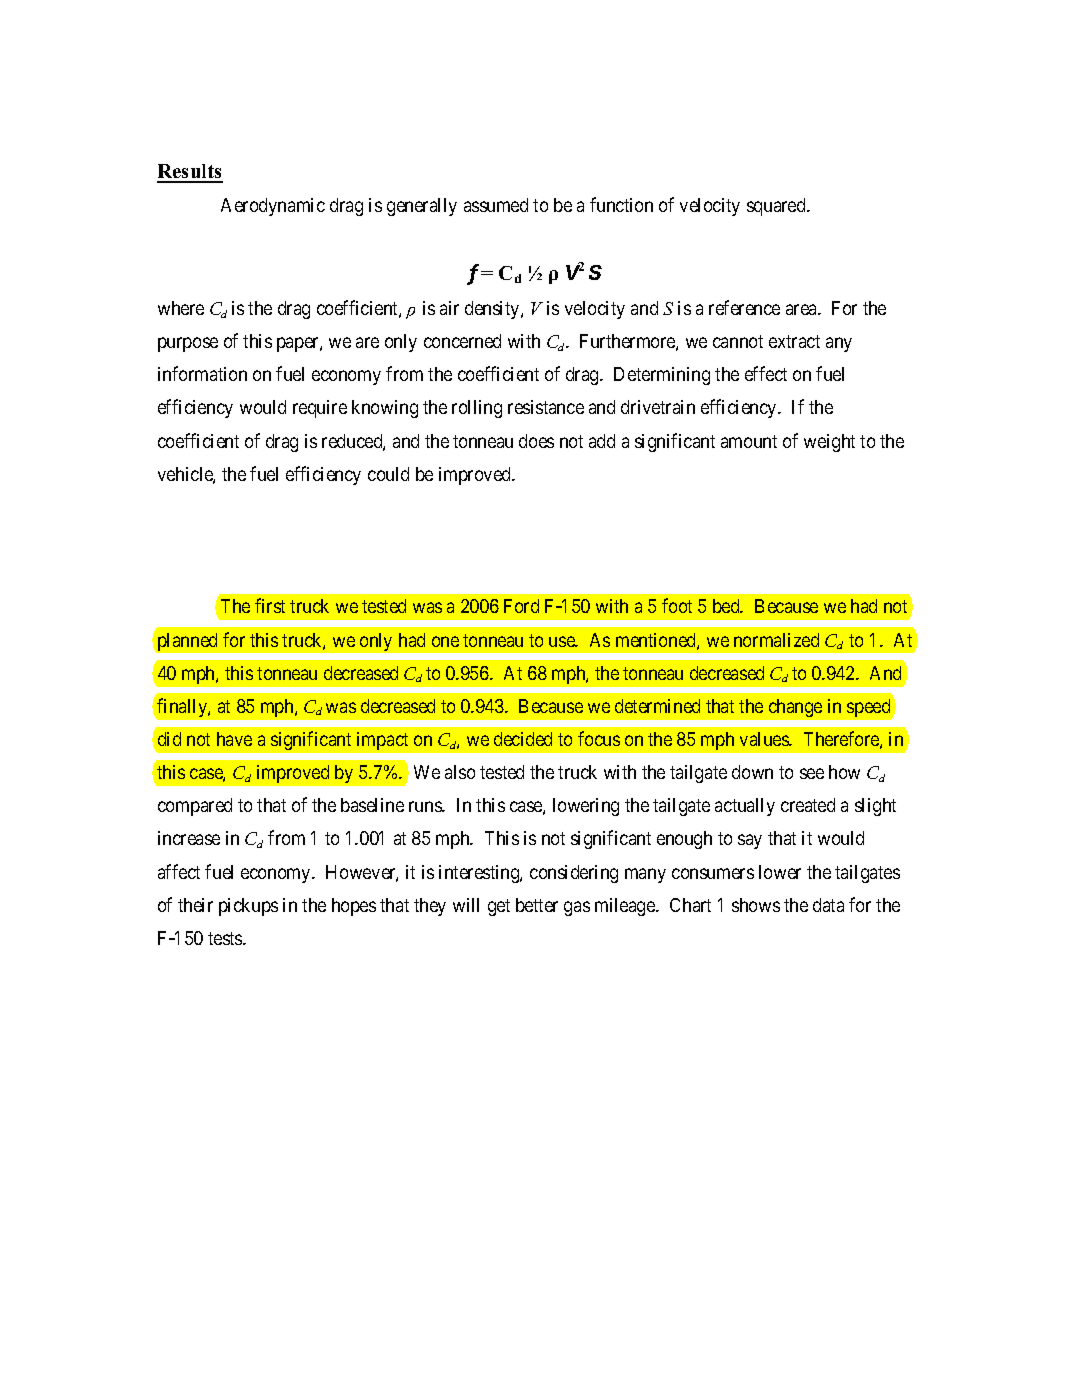 The image size is (1070, 1384). Describe the element at coordinates (829, 443) in the page. I see `weight` at that location.
